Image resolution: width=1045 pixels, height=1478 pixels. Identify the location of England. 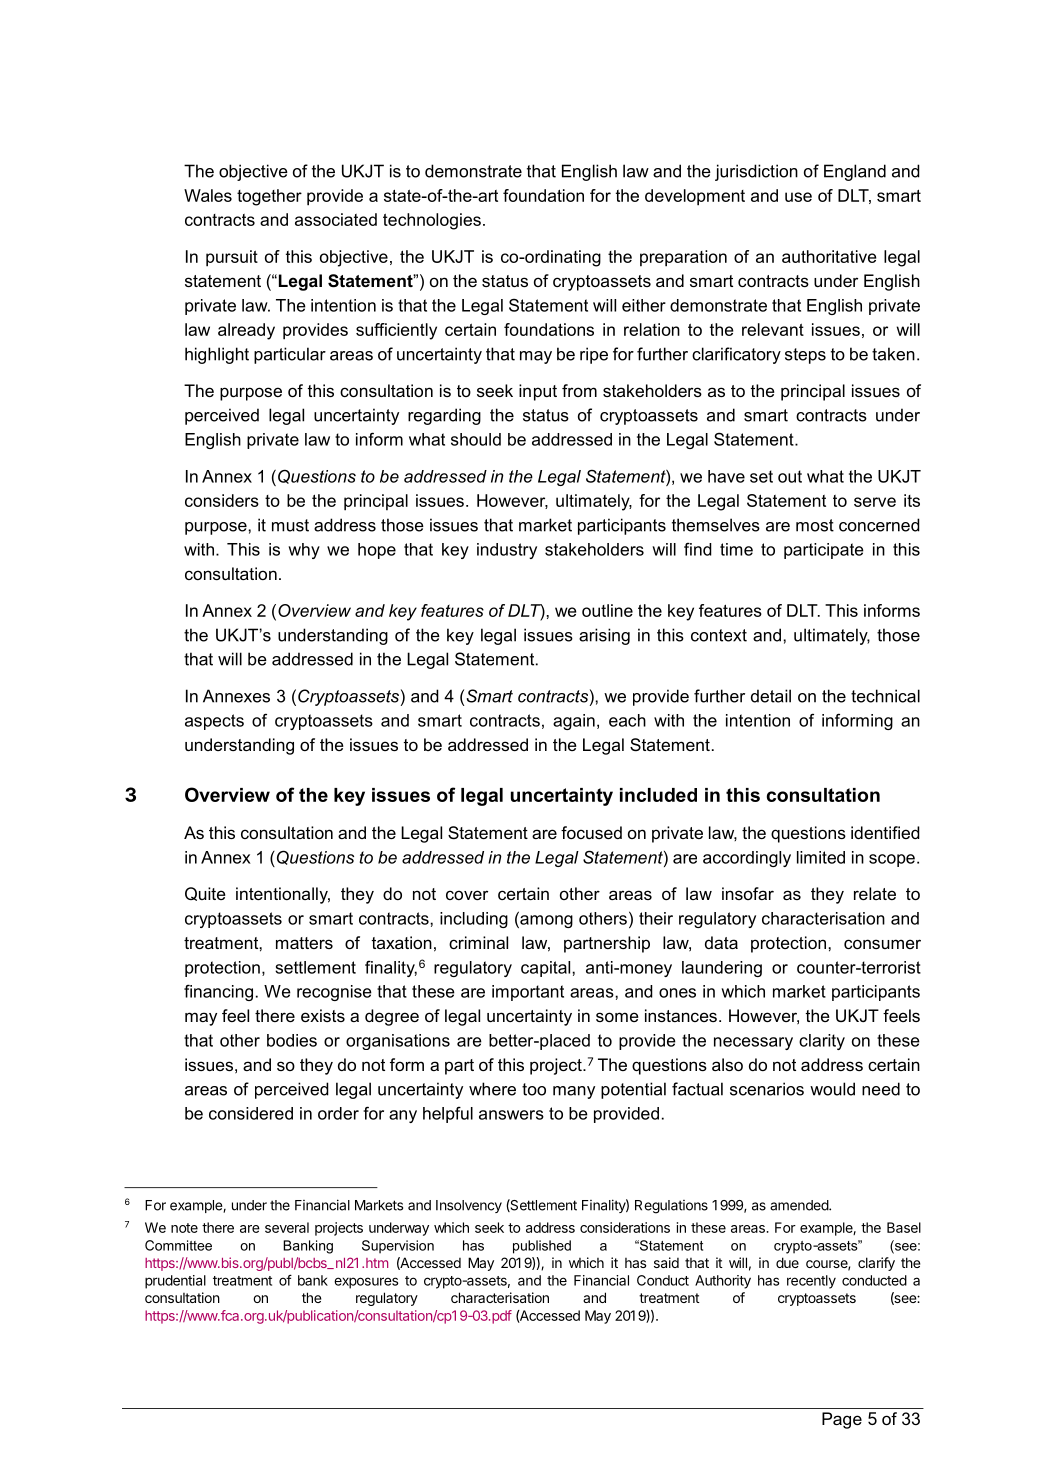
(855, 172).
